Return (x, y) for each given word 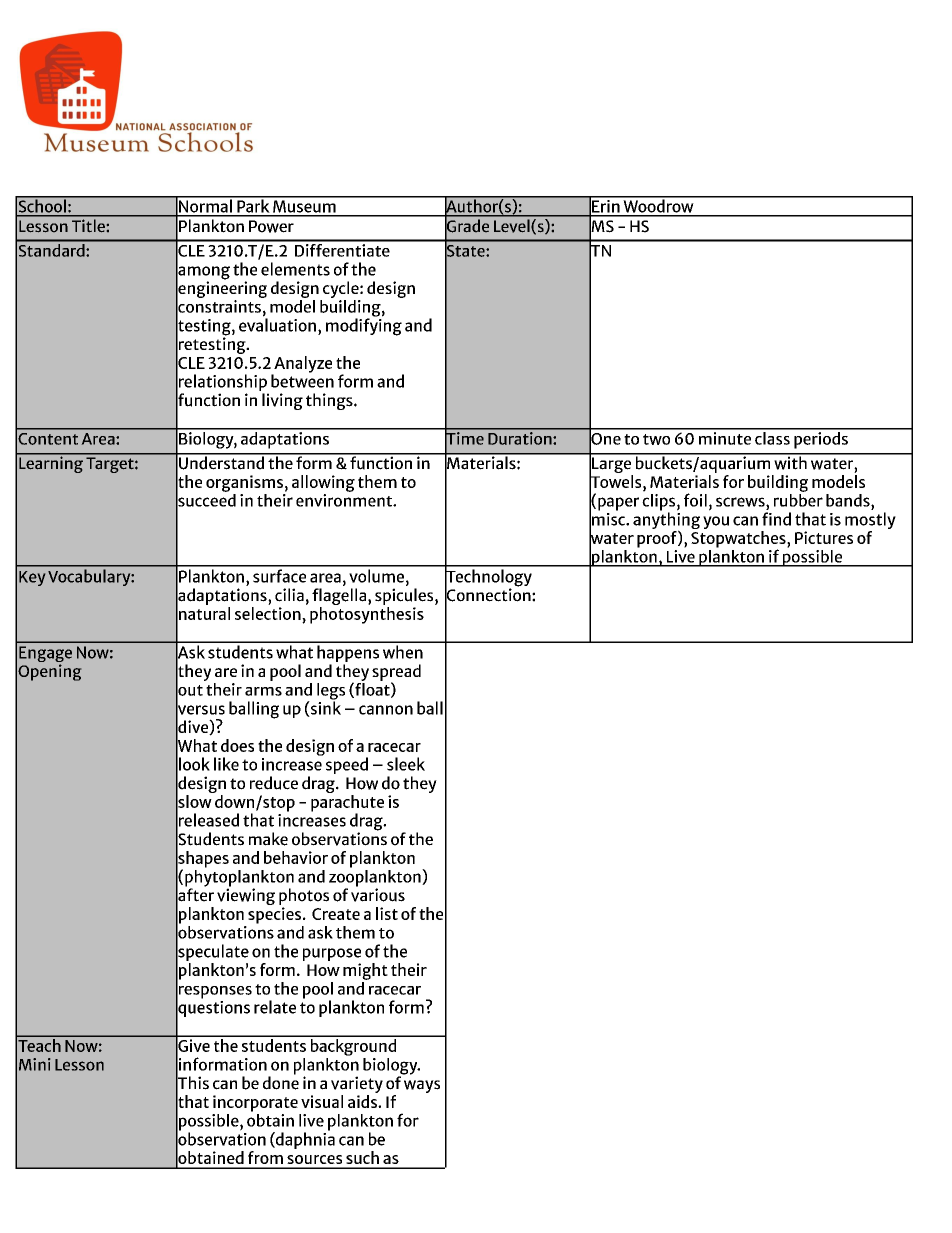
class (772, 437)
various (378, 894)
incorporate (255, 1103)
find (776, 519)
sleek (406, 764)
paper (618, 504)
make (268, 839)
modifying (364, 326)
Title (88, 226)
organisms (244, 483)
